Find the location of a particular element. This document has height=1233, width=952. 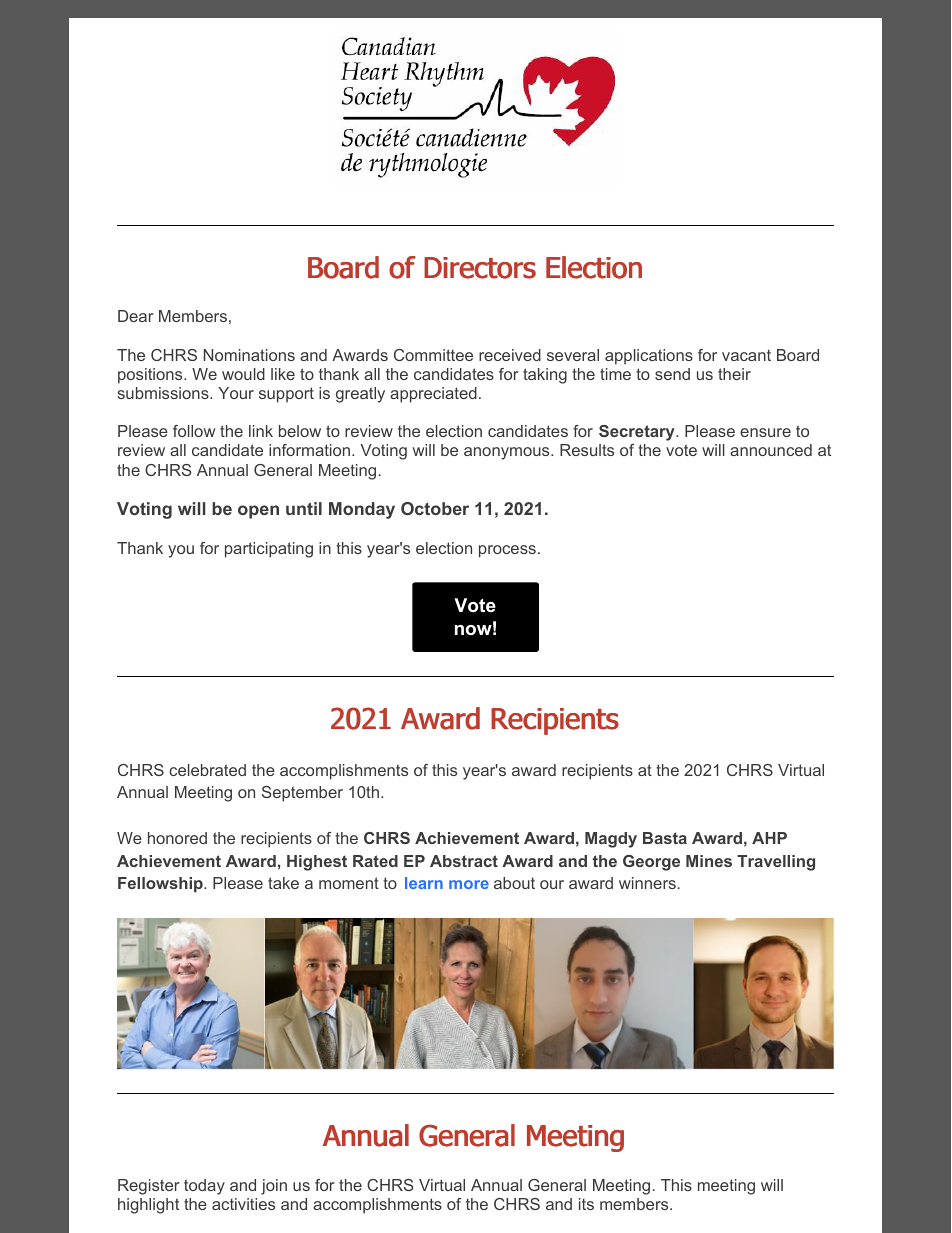

Dear is located at coordinates (136, 316).
